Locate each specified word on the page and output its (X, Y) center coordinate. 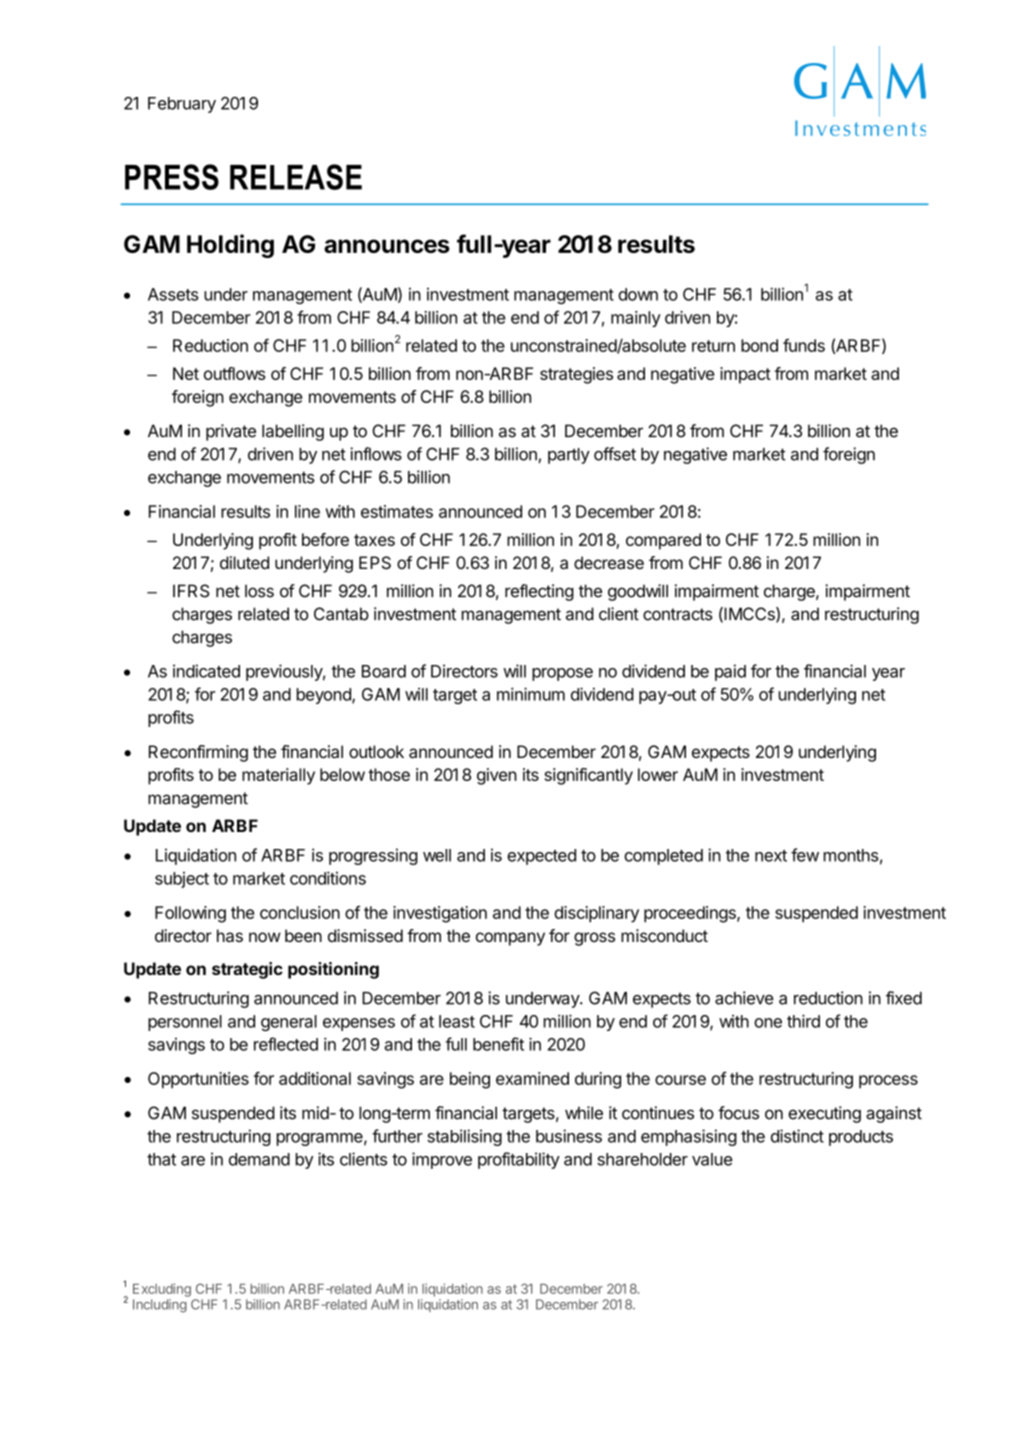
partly (569, 456)
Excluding (162, 1290)
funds (804, 345)
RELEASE (296, 177)
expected (541, 857)
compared (663, 541)
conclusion (300, 912)
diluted (244, 562)
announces (387, 246)
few (805, 855)
